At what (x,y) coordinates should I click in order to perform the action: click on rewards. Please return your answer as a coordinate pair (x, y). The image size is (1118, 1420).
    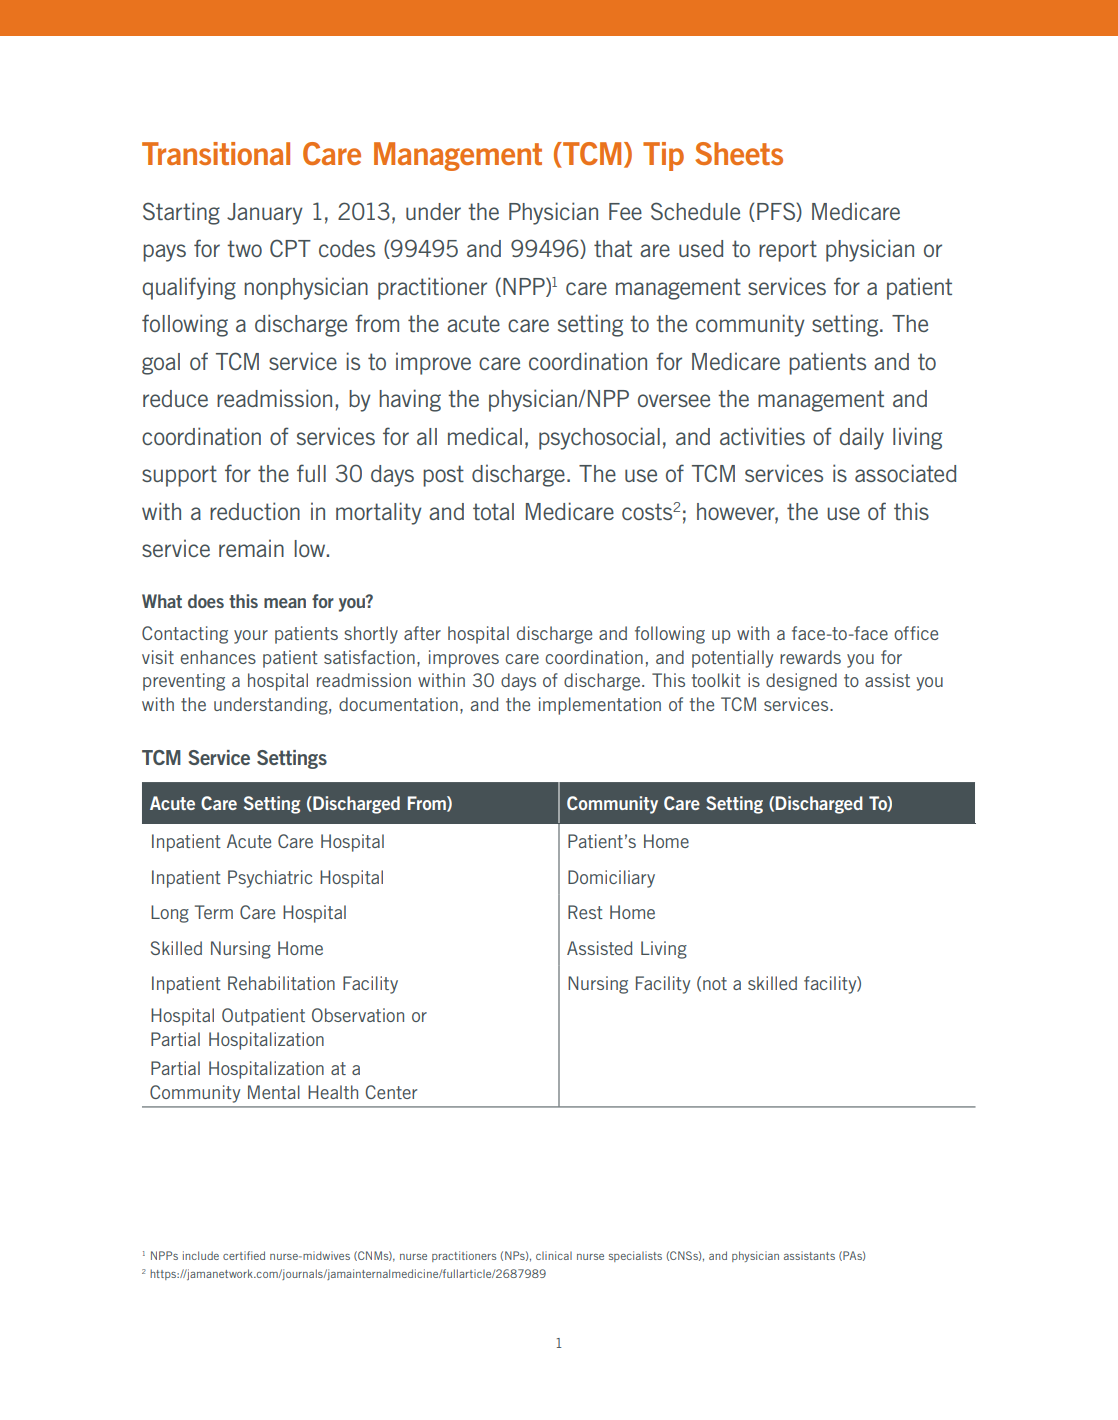
    Looking at the image, I should click on (810, 657).
